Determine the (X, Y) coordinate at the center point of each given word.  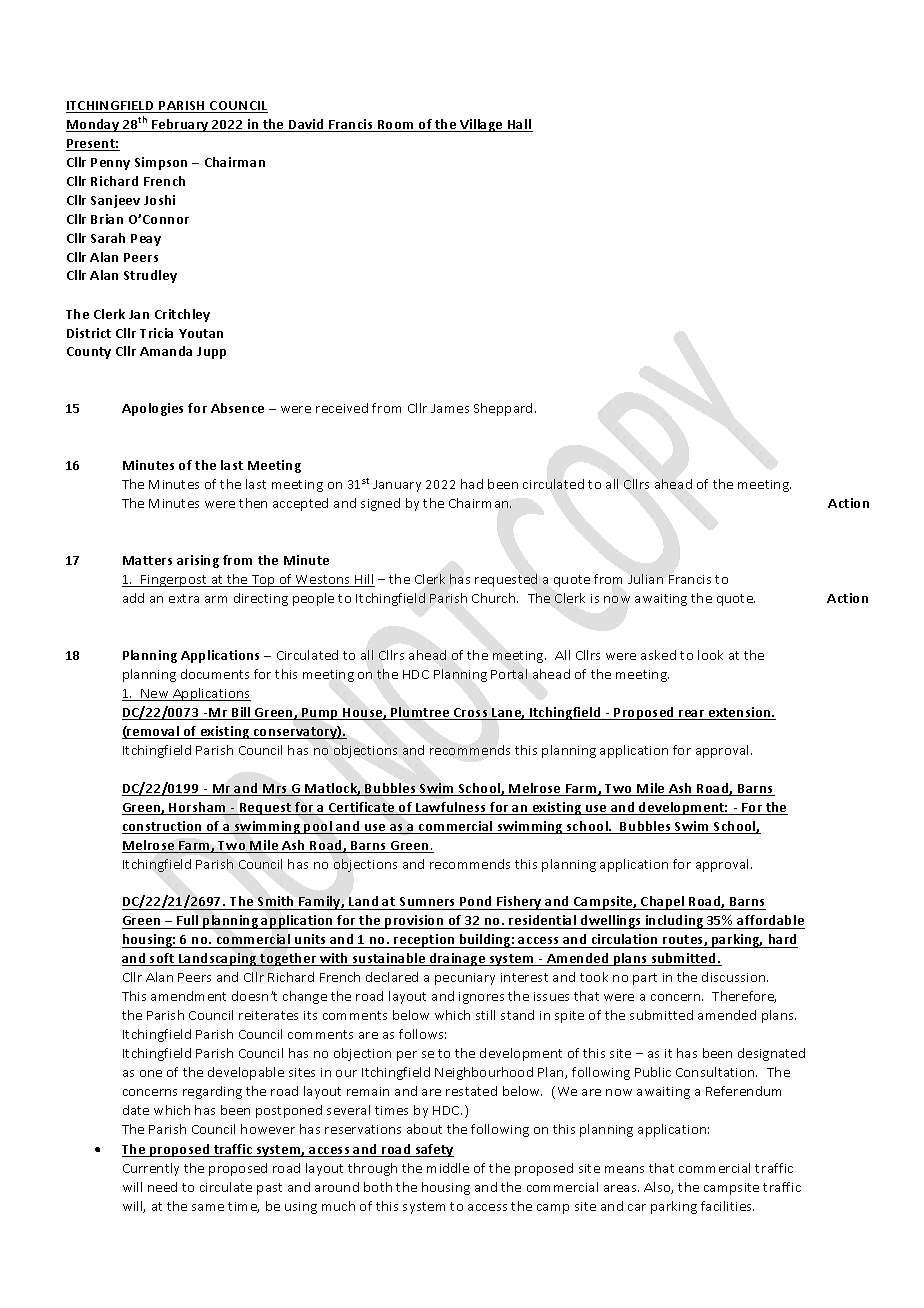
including (674, 922)
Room (396, 126)
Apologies (152, 409)
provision (414, 922)
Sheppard (503, 409)
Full (188, 922)
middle (448, 1168)
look (710, 655)
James (450, 408)
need (162, 1187)
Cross (471, 714)
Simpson (161, 163)
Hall (519, 125)
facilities (727, 1206)
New (156, 695)
